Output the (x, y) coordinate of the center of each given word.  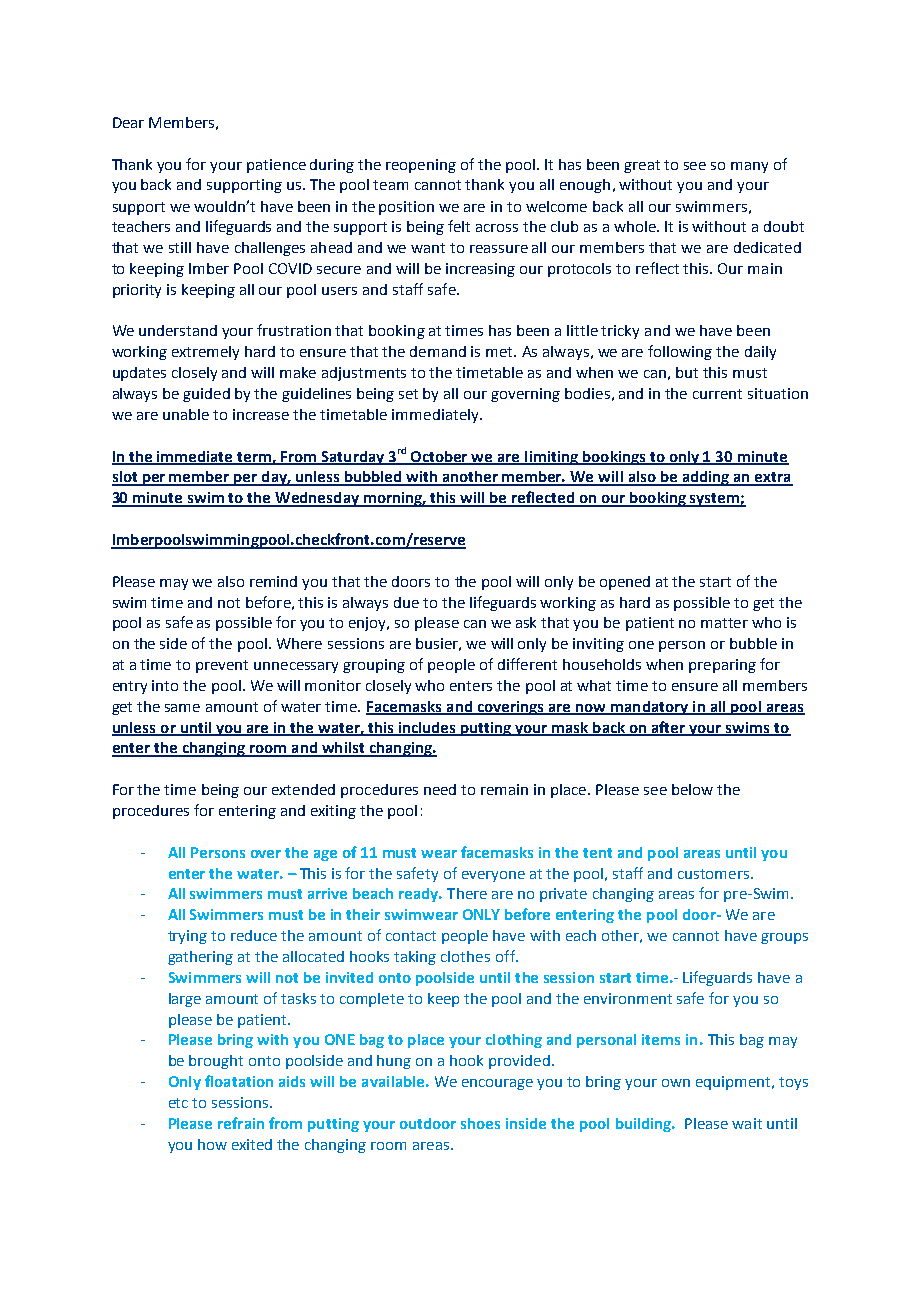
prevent (222, 666)
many (749, 167)
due (406, 602)
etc (178, 1103)
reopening (421, 166)
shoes (480, 1123)
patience (276, 166)
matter (724, 623)
